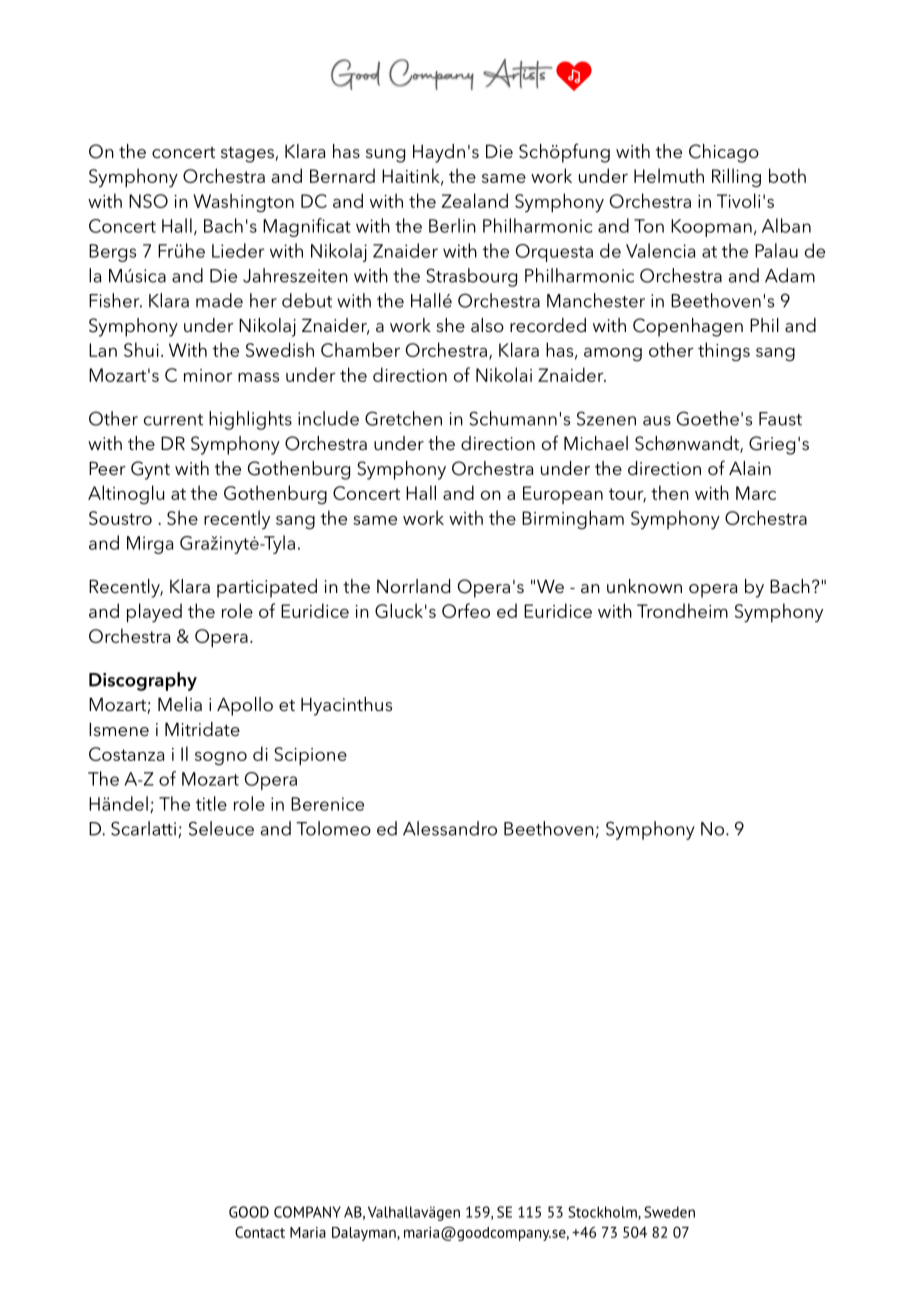  What do you see at coordinates (603, 1213) in the document?
I see `Stockholm` at bounding box center [603, 1213].
